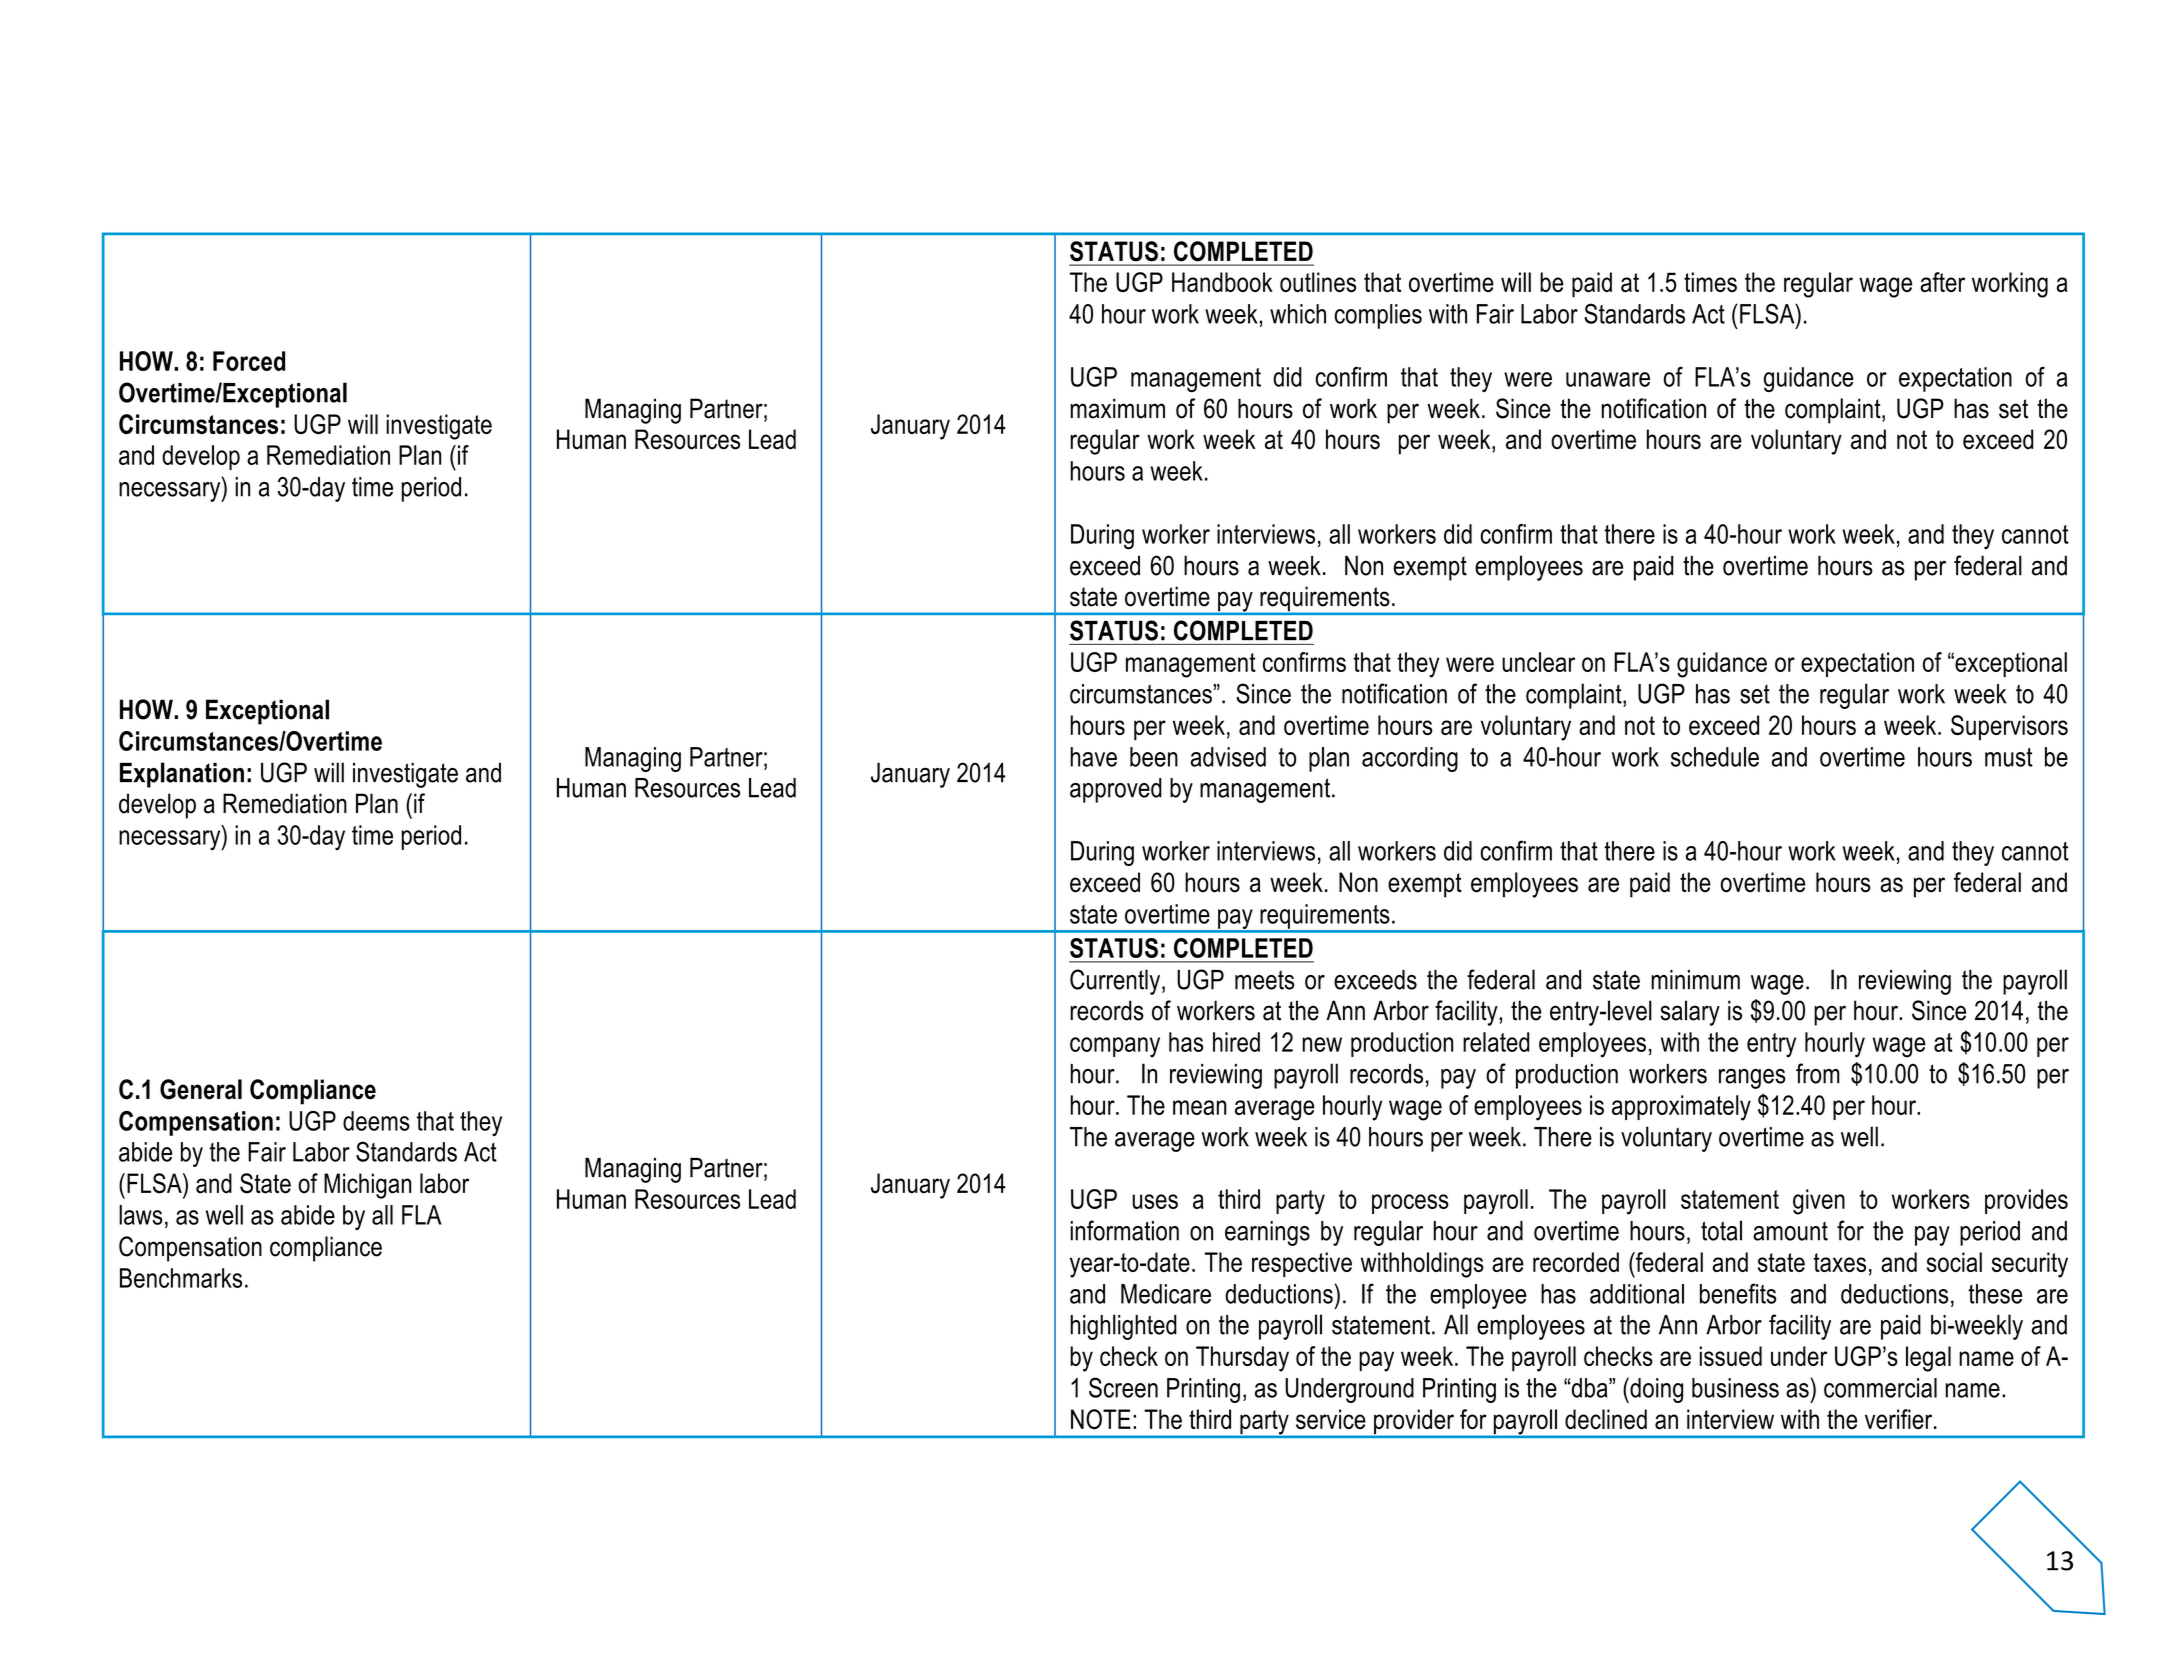  What do you see at coordinates (1155, 1201) in the page?
I see `uses` at bounding box center [1155, 1201].
